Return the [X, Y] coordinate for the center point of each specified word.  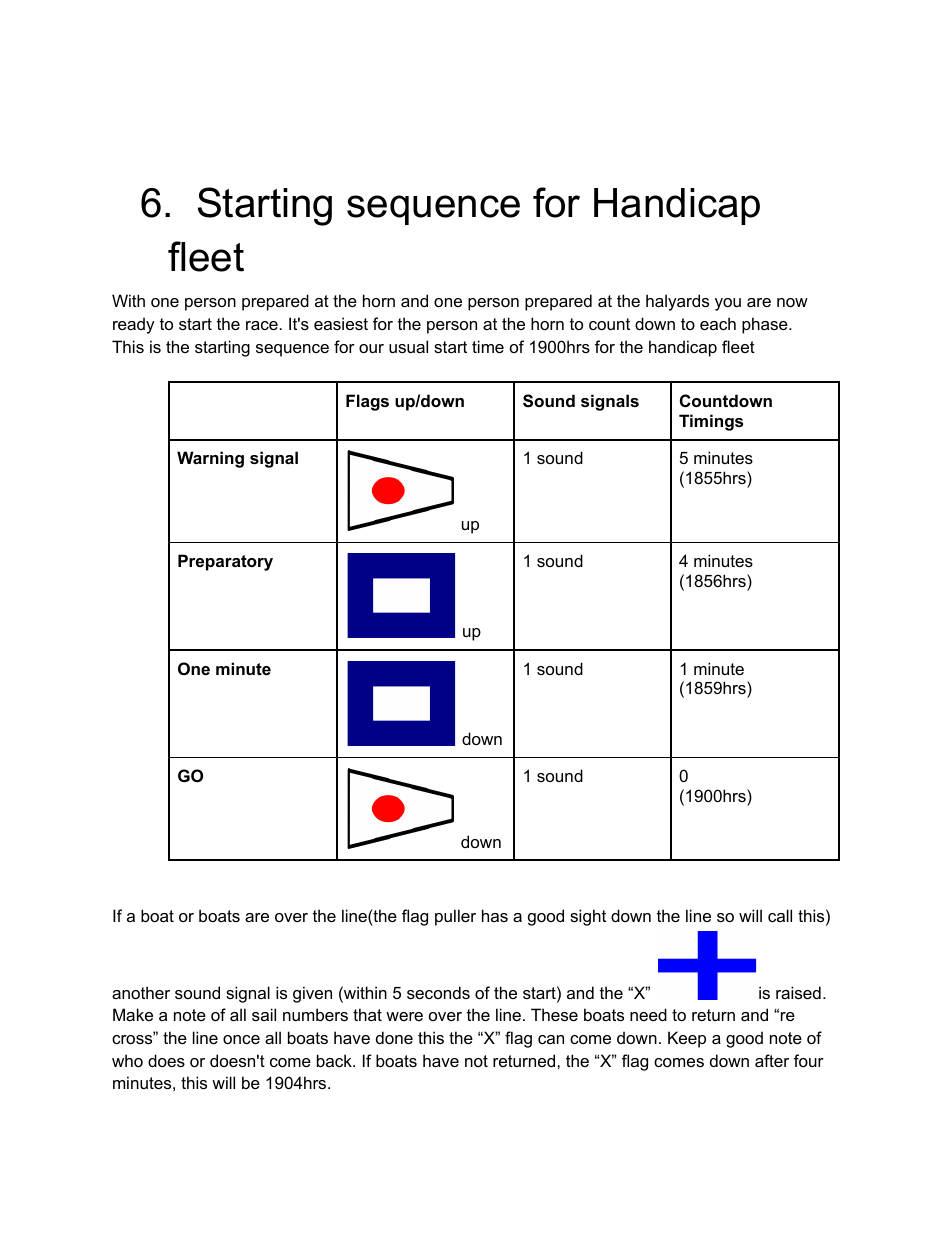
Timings [711, 422]
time [488, 346]
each [718, 323]
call [780, 915]
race [262, 325]
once [241, 1039]
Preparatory [225, 562]
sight [588, 917]
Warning [210, 459]
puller [455, 917]
